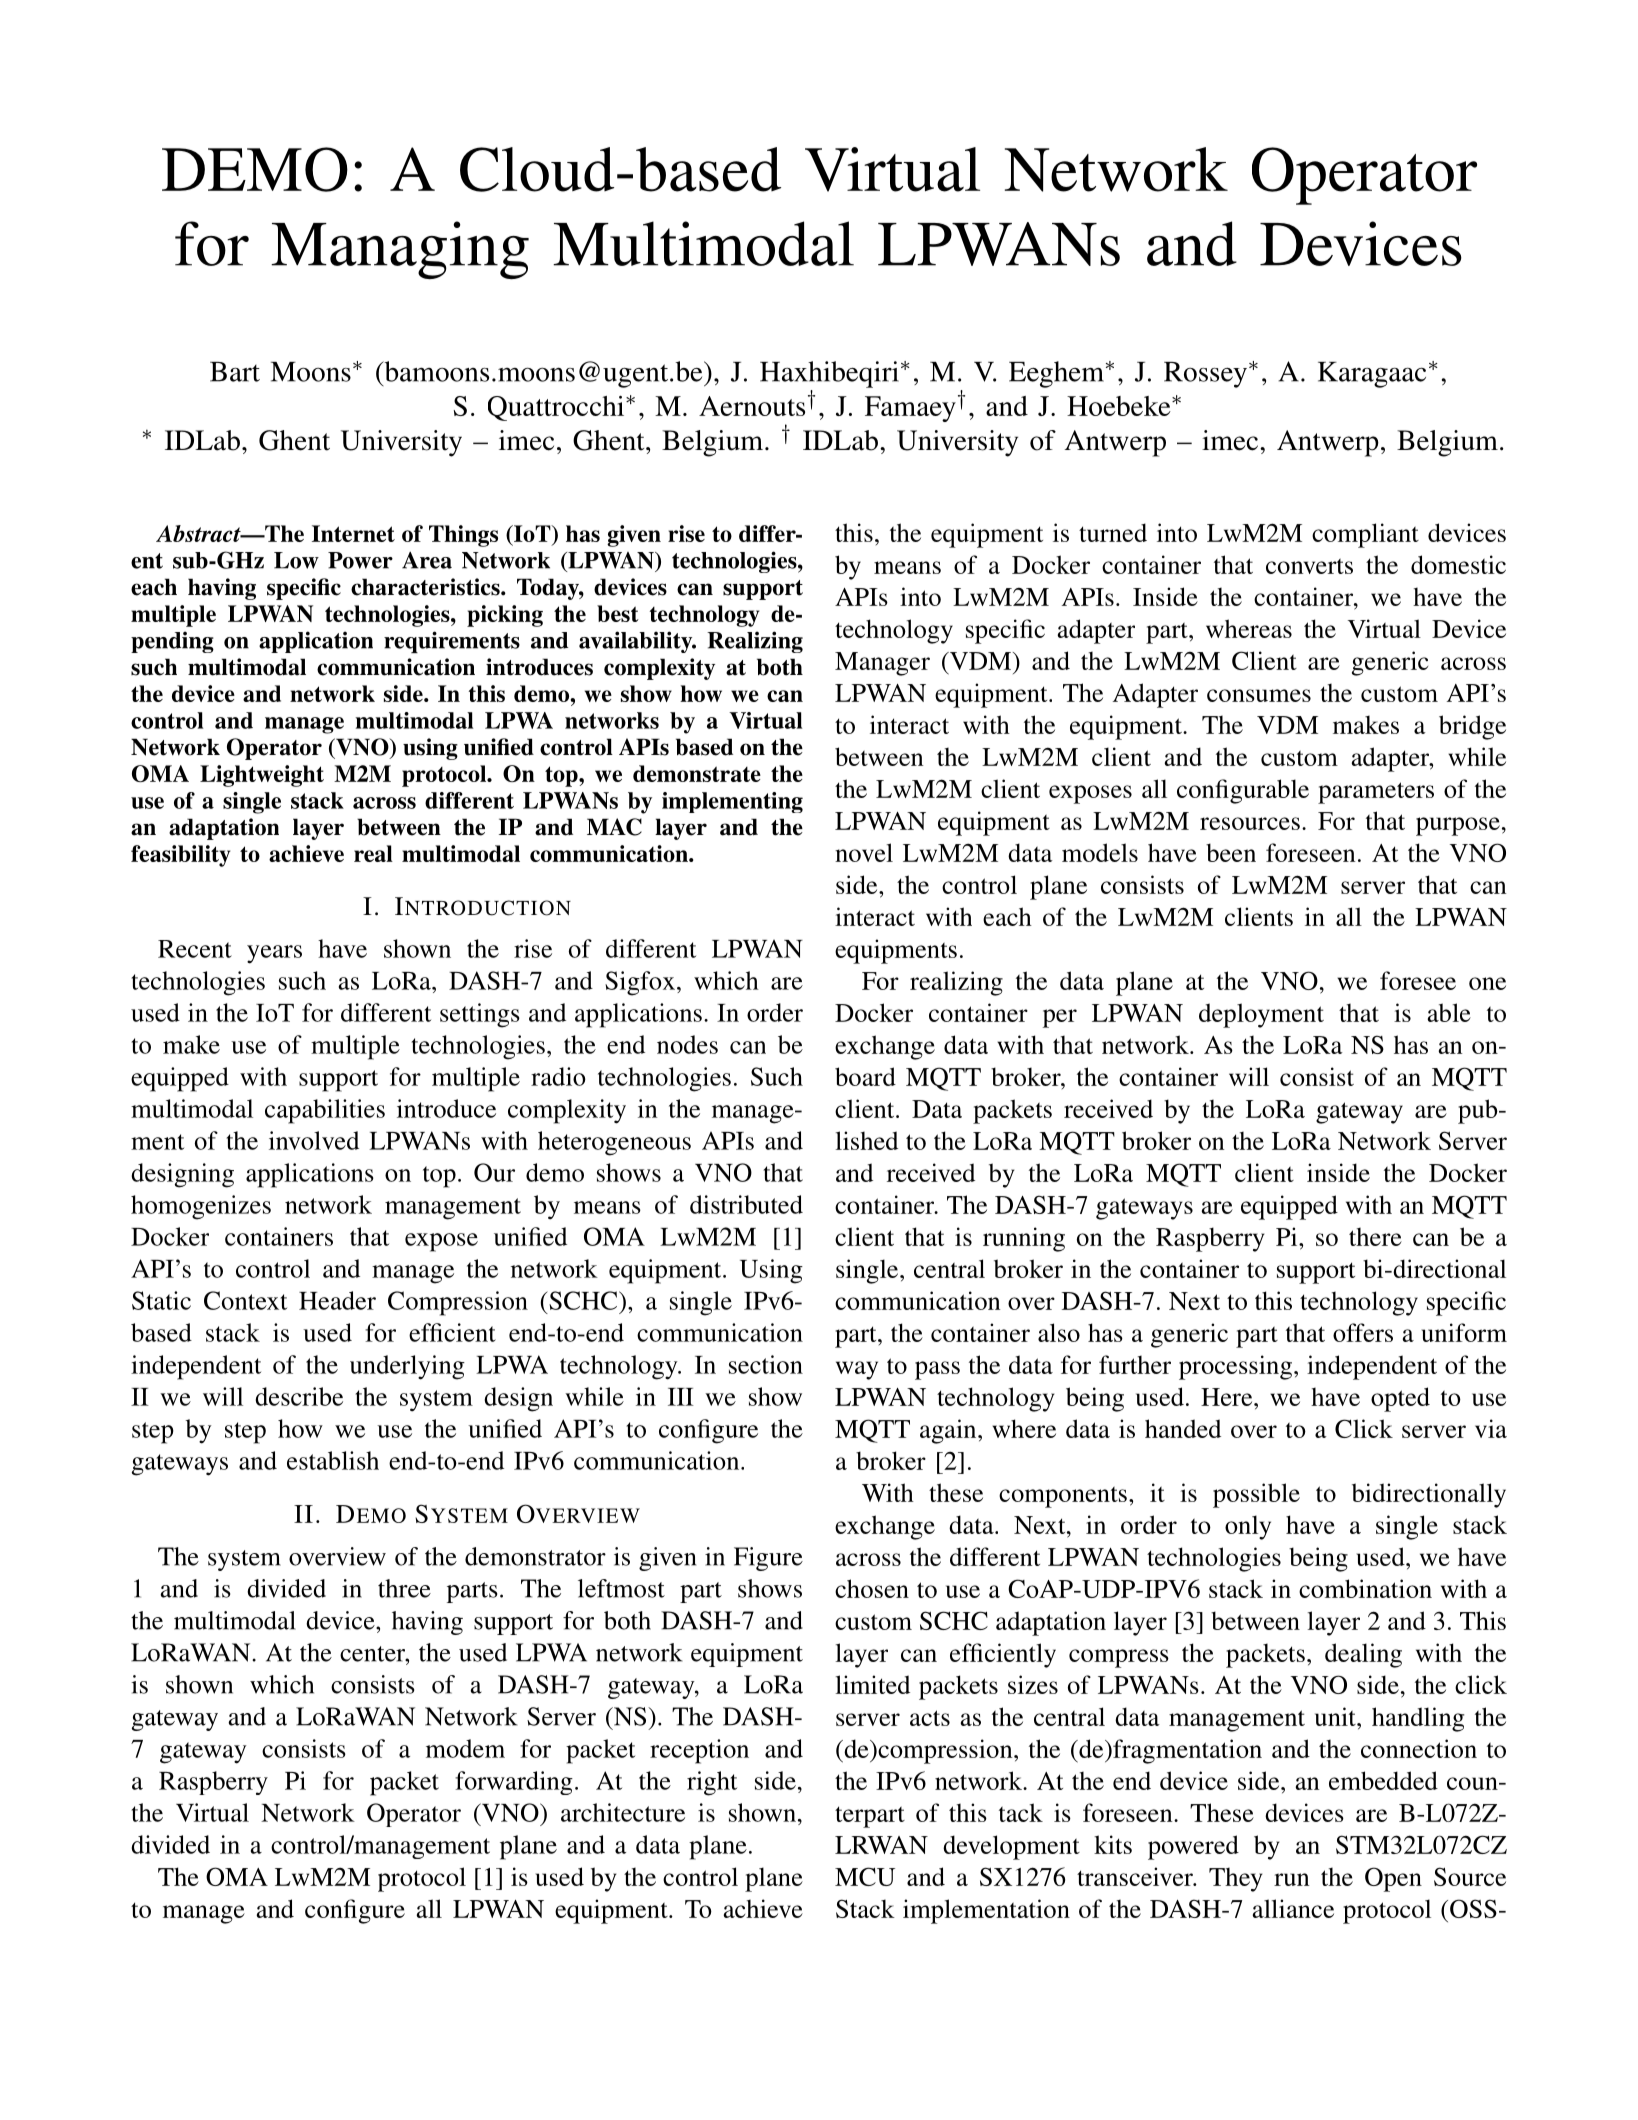 The width and height of the screenshot is (1638, 2120). I want to click on turned, so click(1113, 532).
